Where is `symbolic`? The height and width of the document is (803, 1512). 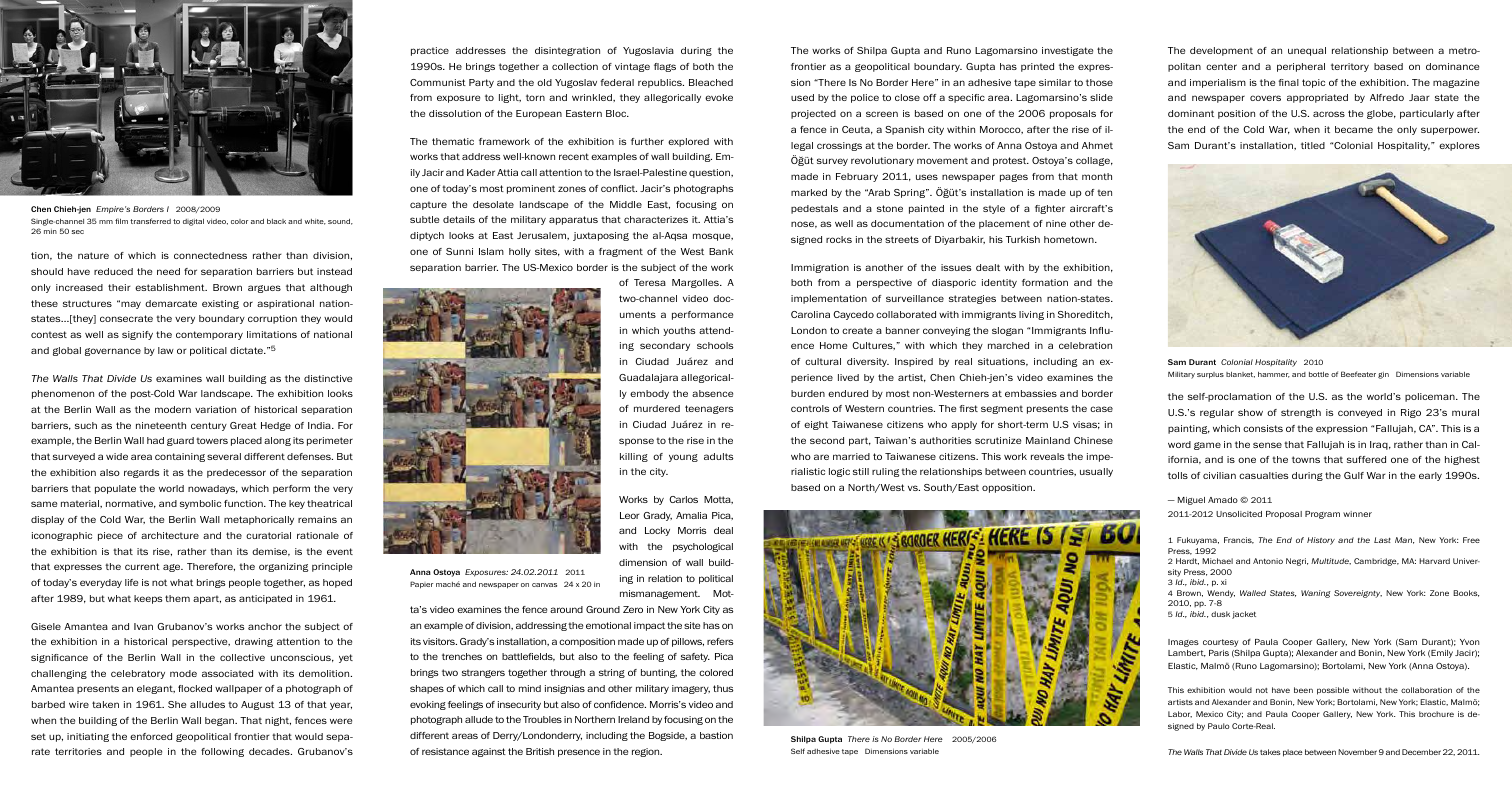 symbolic is located at coordinates (200, 504).
